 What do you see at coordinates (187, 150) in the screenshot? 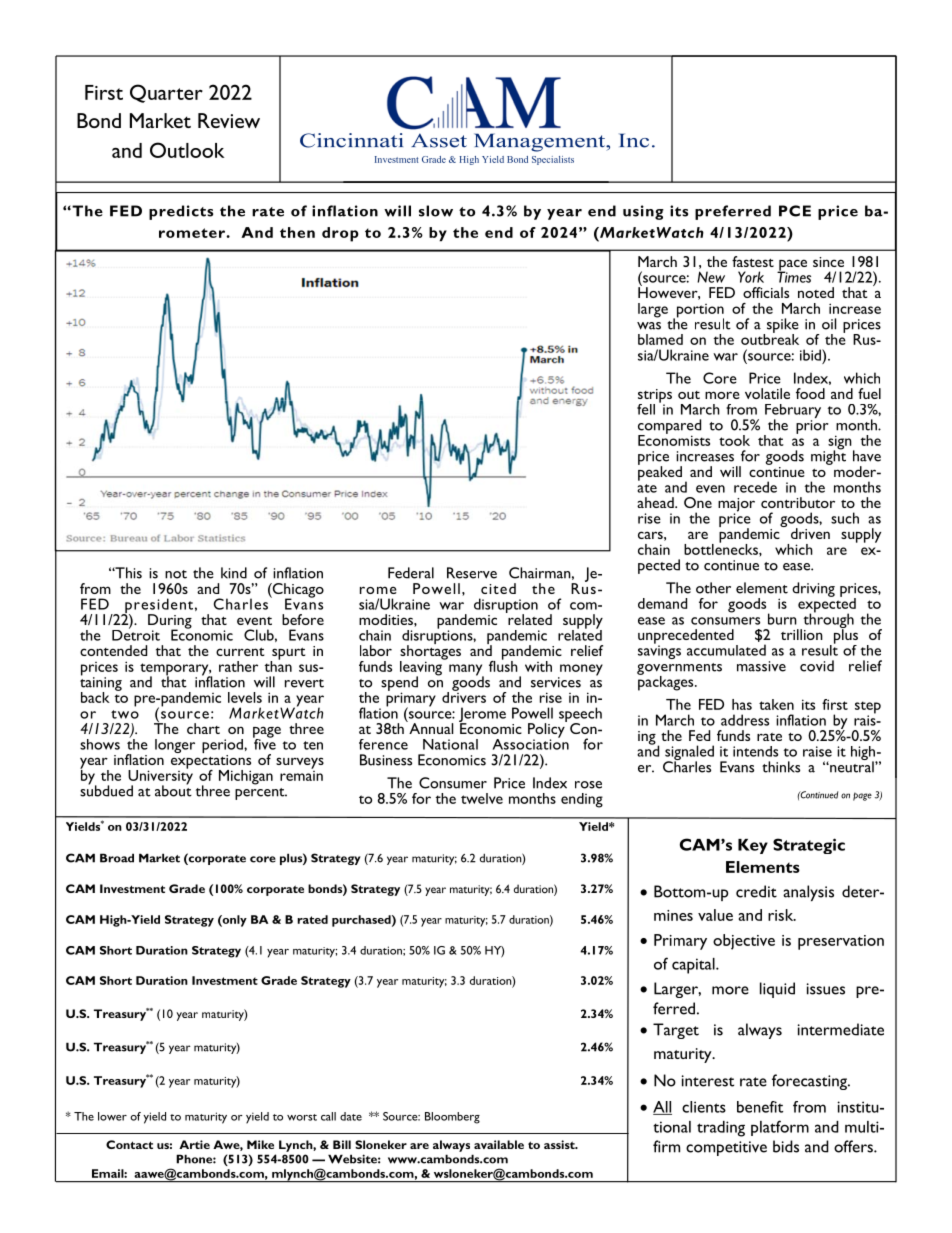
I see `Outlook` at bounding box center [187, 150].
